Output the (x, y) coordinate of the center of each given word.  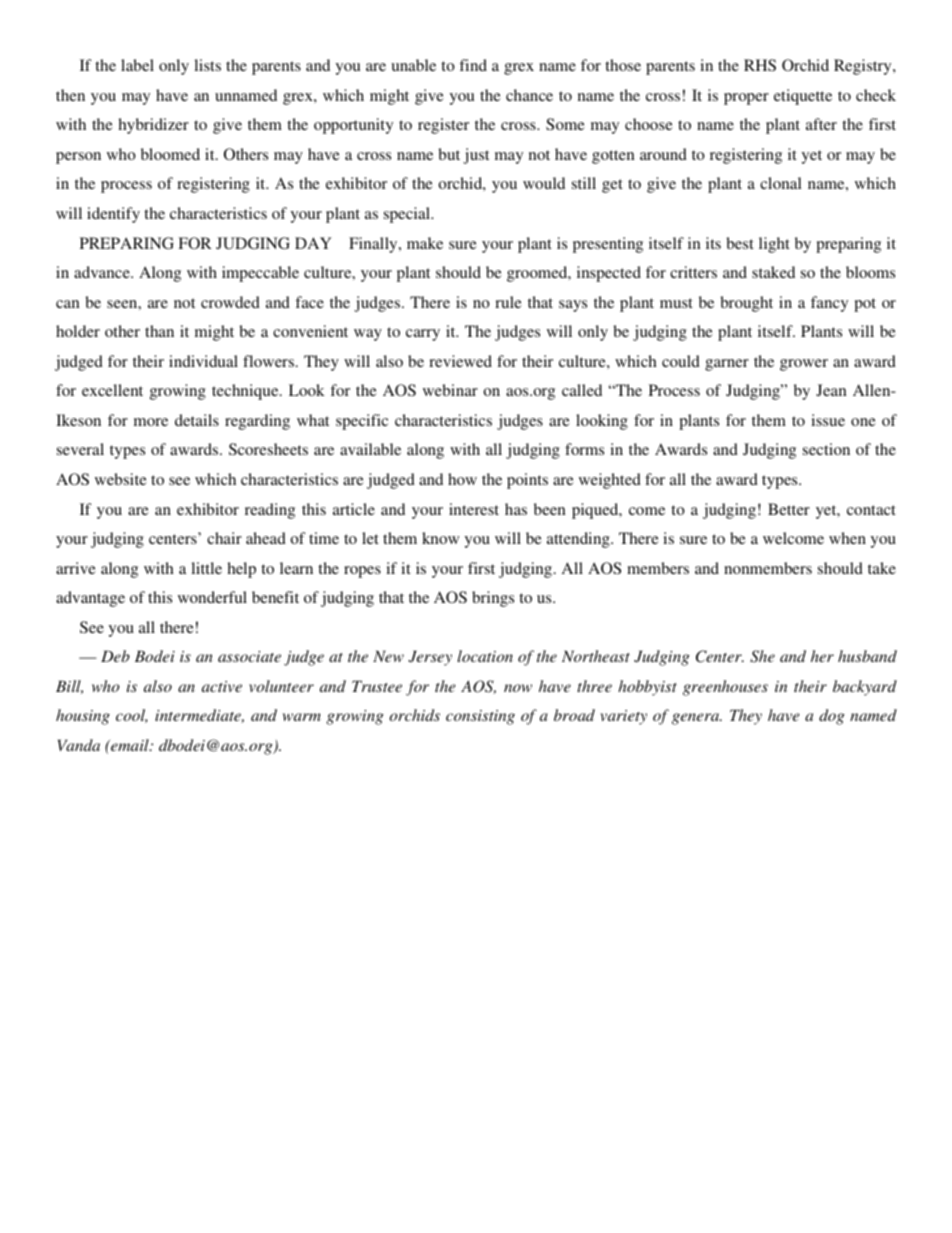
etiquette (803, 97)
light (774, 245)
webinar (450, 390)
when (847, 538)
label (137, 65)
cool (132, 716)
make (425, 243)
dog (832, 717)
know (440, 538)
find (473, 65)
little (206, 568)
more (151, 422)
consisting (480, 717)
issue (828, 420)
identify (113, 215)
